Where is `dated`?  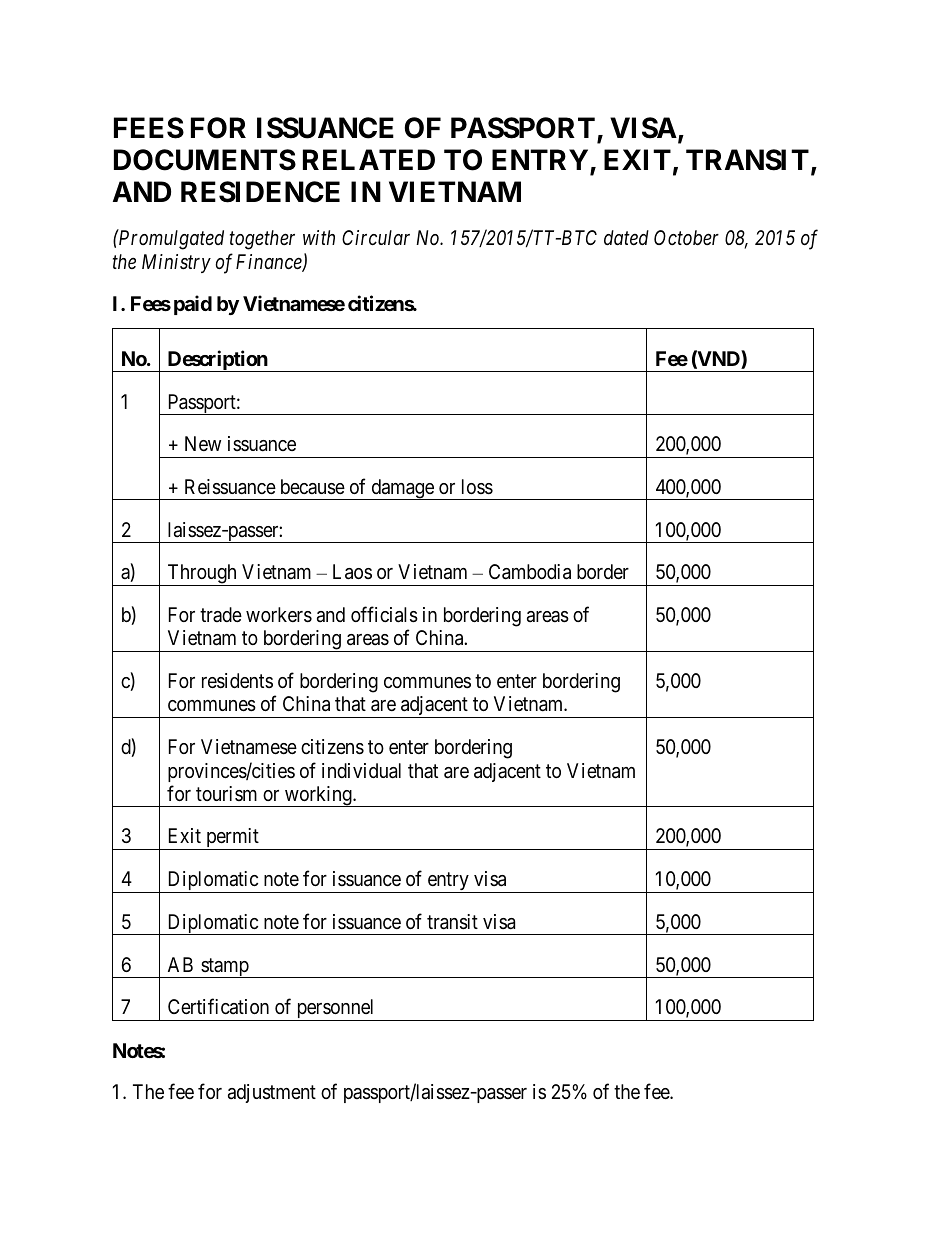
dated is located at coordinates (626, 237).
